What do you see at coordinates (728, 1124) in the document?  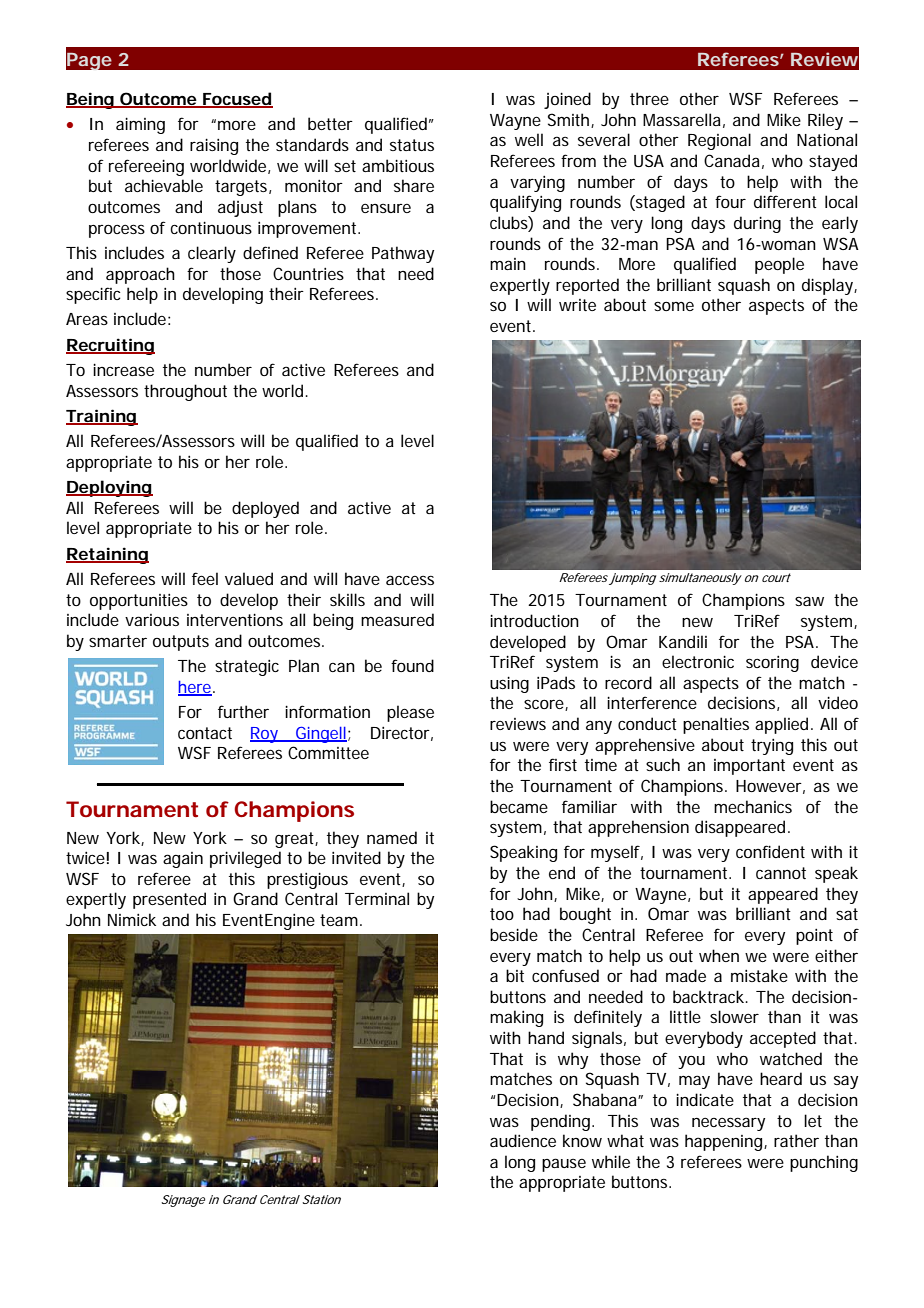 I see `necessary` at bounding box center [728, 1124].
